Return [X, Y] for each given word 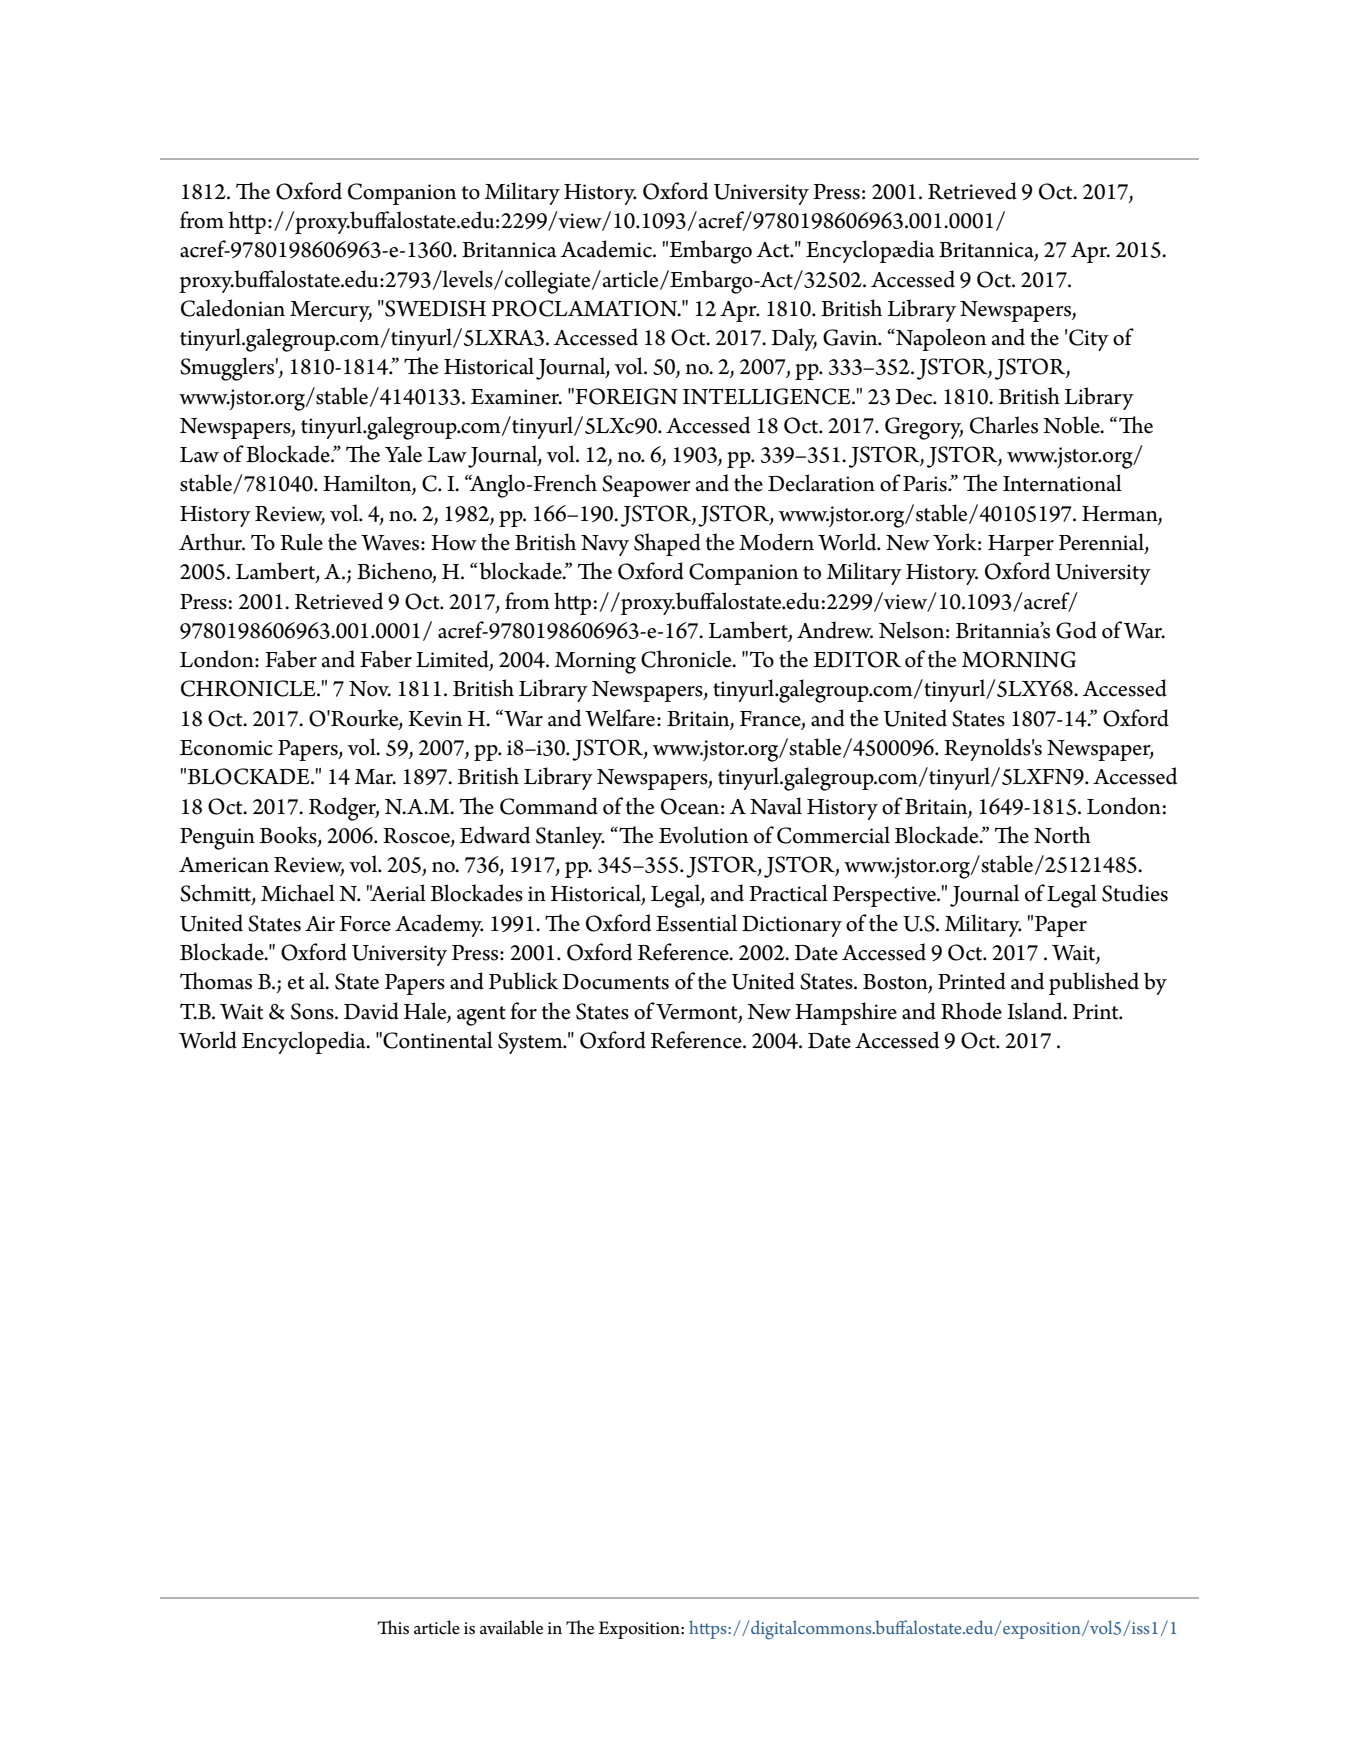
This [393, 1627]
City [1089, 340]
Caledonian [233, 308]
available [511, 1627]
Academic [607, 249]
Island [1036, 1011]
